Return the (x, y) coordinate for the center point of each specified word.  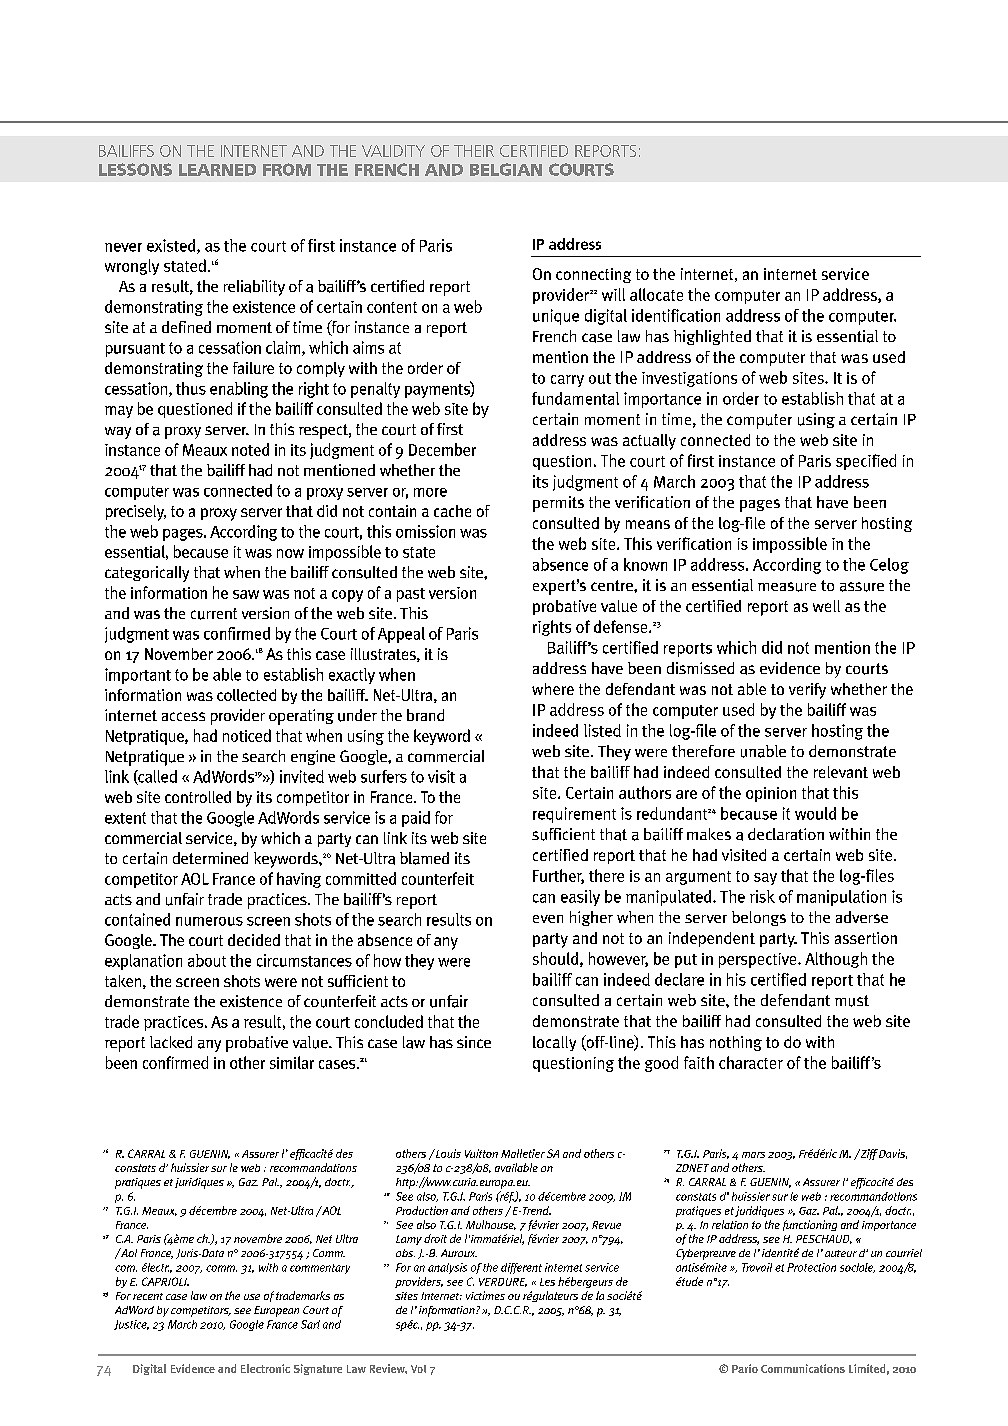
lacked (171, 1042)
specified (866, 462)
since (474, 1042)
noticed (247, 735)
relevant (841, 772)
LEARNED (217, 170)
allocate (656, 294)
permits (558, 504)
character (751, 1062)
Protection (811, 1267)
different (521, 1268)
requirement (574, 815)
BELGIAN (506, 169)
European (276, 1311)
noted (250, 449)
